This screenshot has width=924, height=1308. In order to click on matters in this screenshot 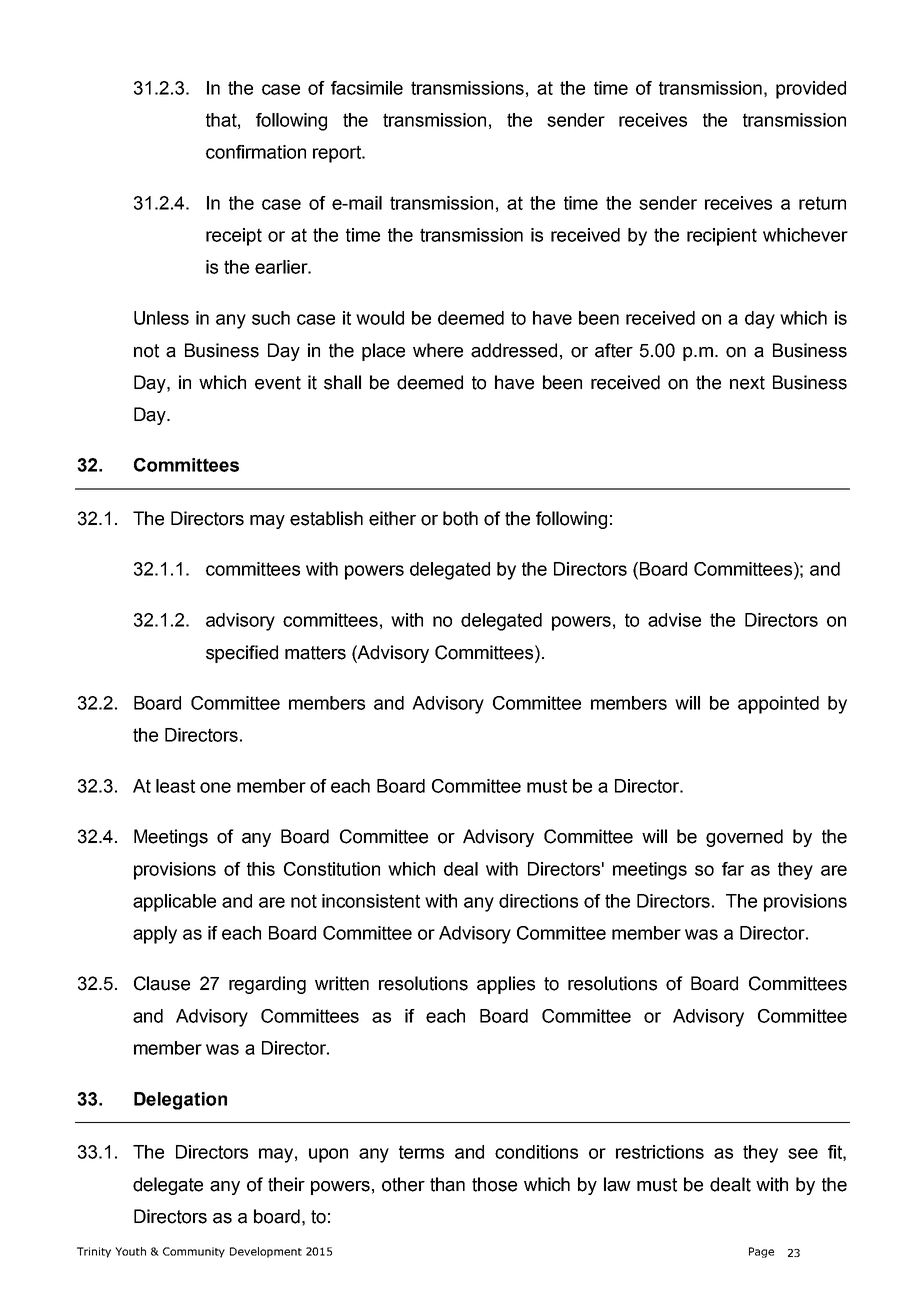, I will do `click(315, 653)`.
